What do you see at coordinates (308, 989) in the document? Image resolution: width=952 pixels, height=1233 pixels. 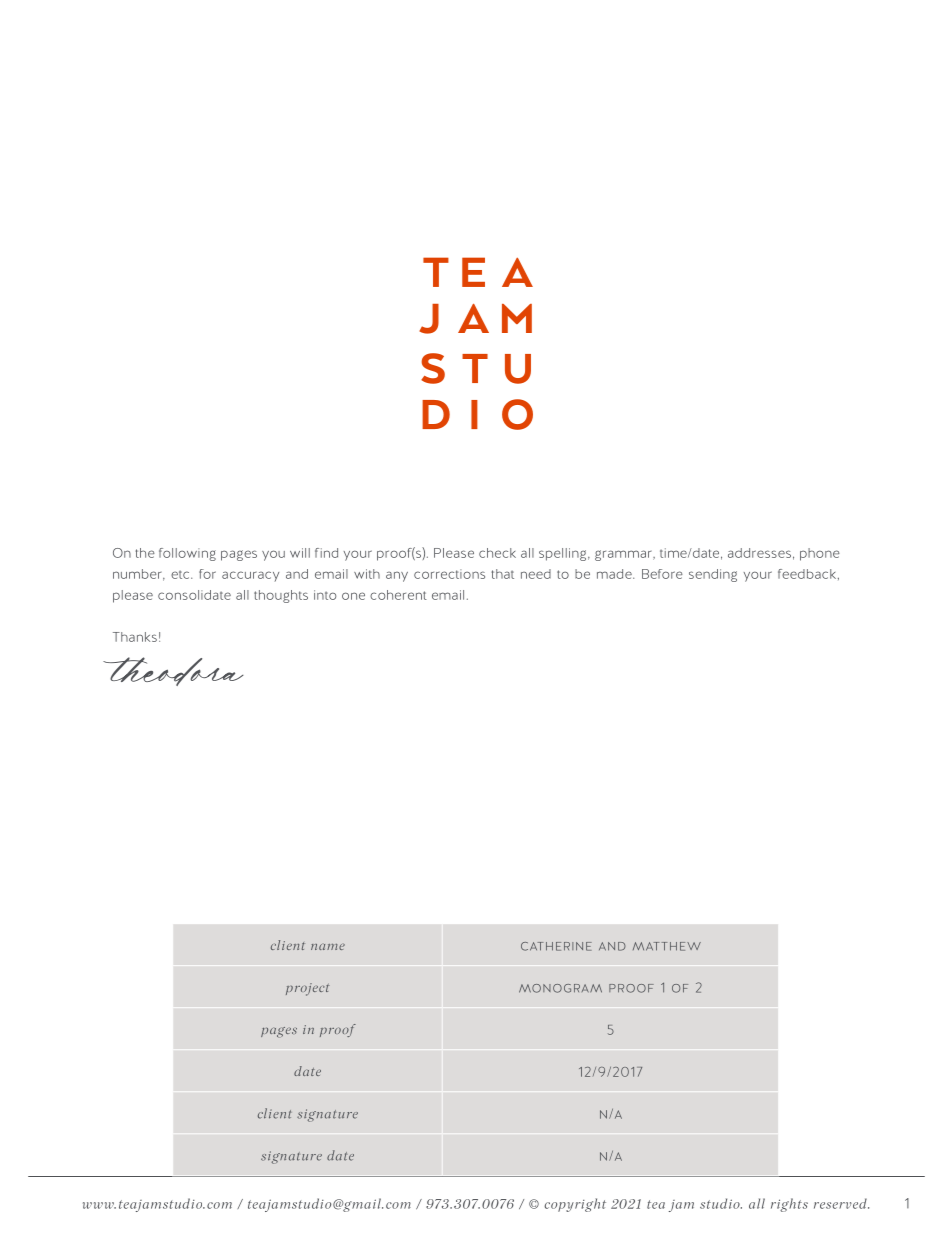 I see `project` at bounding box center [308, 989].
